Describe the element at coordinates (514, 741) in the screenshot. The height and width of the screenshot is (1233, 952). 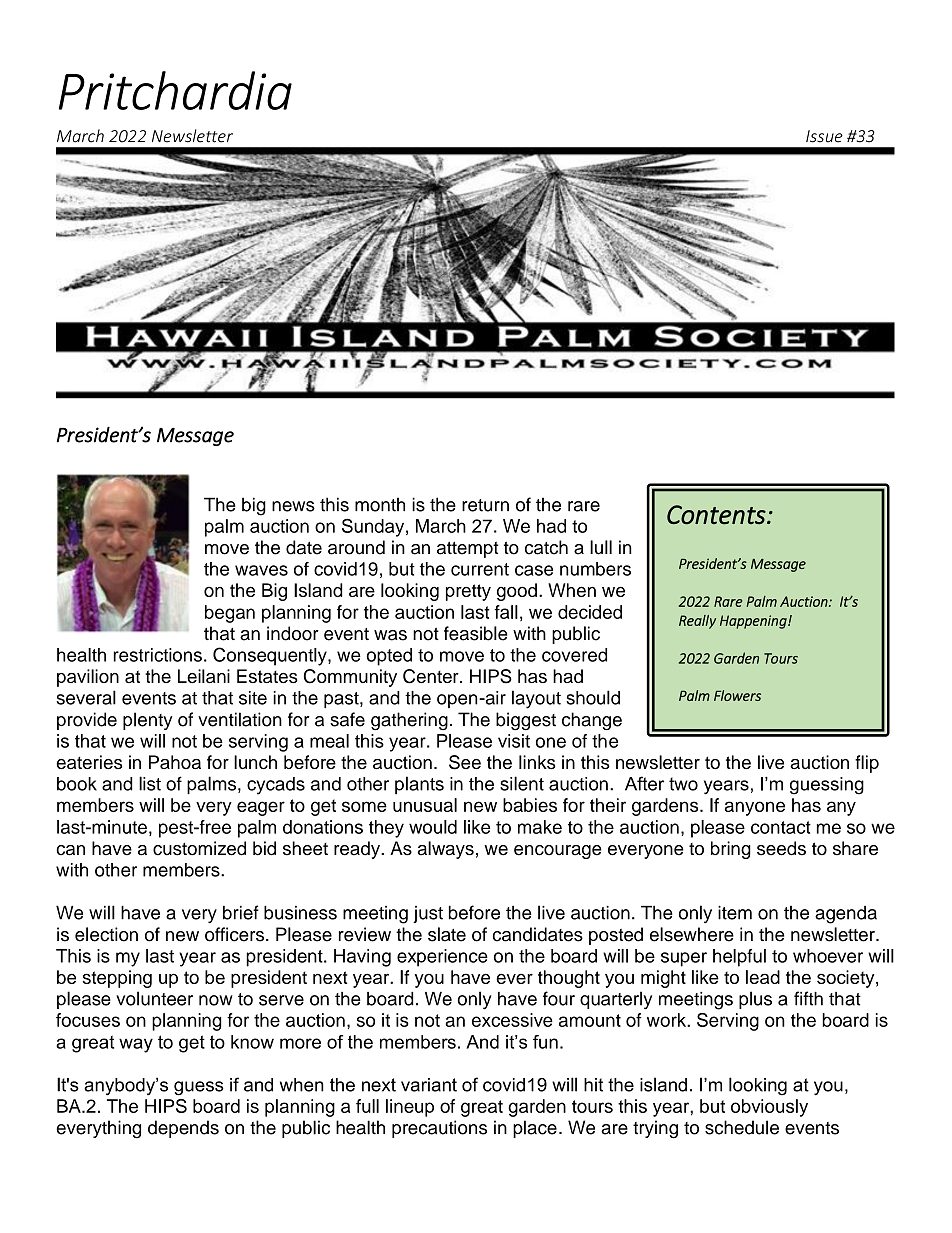
I see `visit` at that location.
